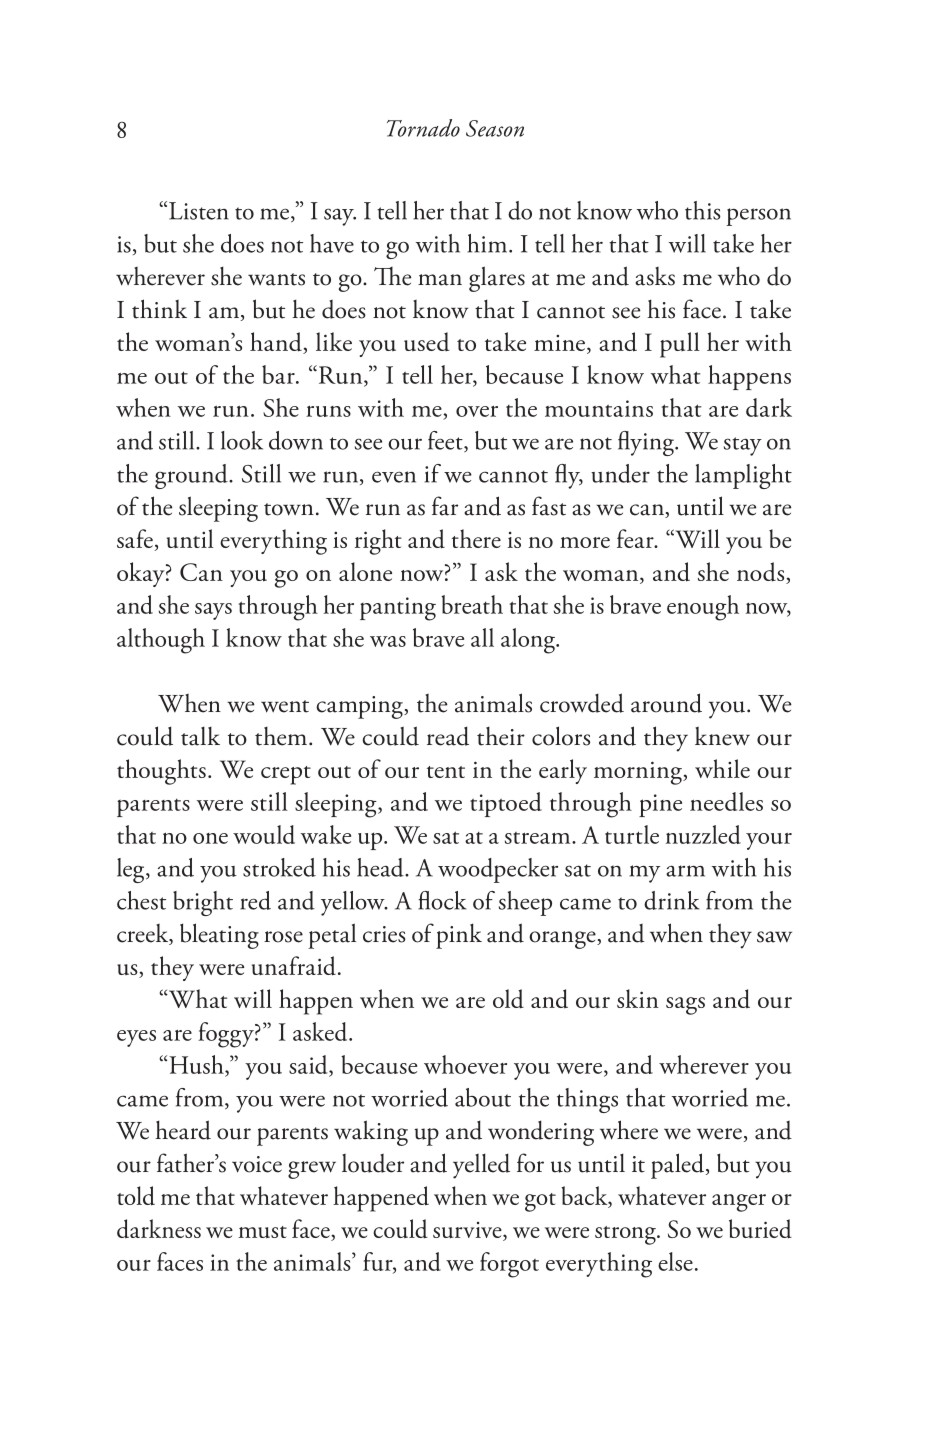 Image resolution: width=929 pixels, height=1436 pixels. Describe the element at coordinates (495, 128) in the page. I see `Season` at that location.
